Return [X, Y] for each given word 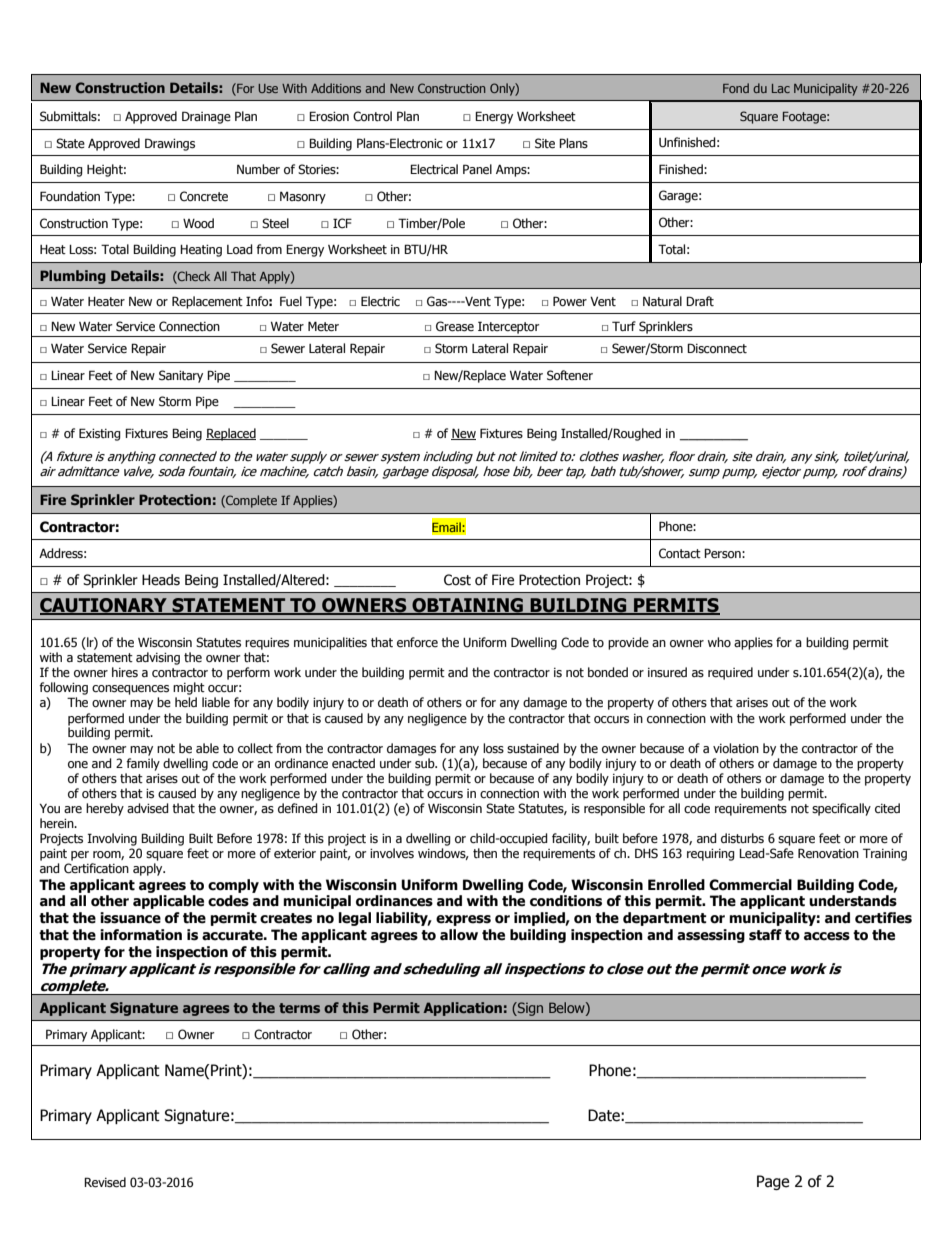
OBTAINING [467, 606]
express [463, 920]
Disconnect [717, 348]
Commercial [750, 885]
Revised [105, 1182]
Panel [477, 169]
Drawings [170, 144]
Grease [455, 326]
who [719, 642]
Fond [736, 88]
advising [158, 658]
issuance [130, 918]
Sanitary [181, 376]
